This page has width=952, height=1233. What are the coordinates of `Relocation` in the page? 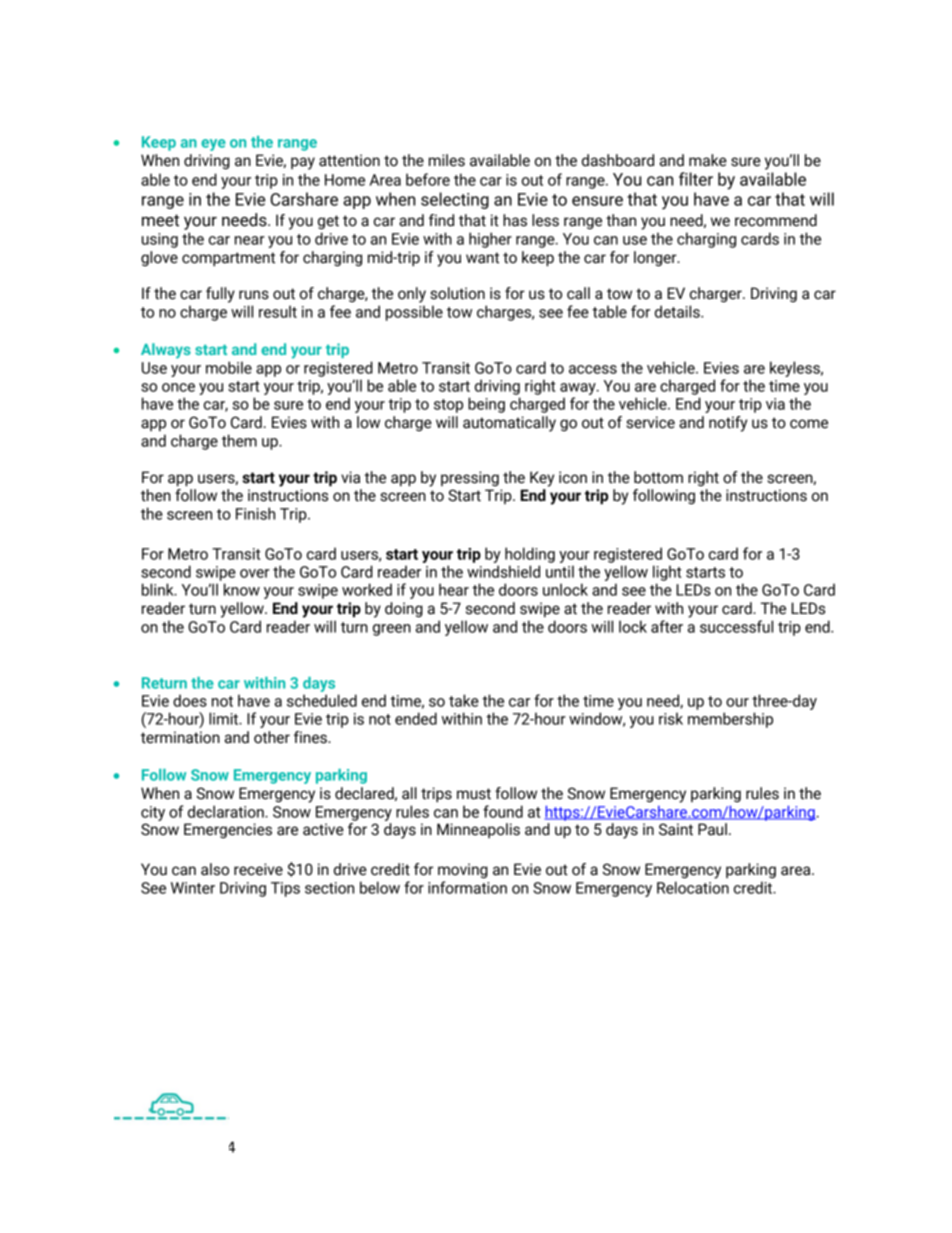 It's located at (693, 887).
